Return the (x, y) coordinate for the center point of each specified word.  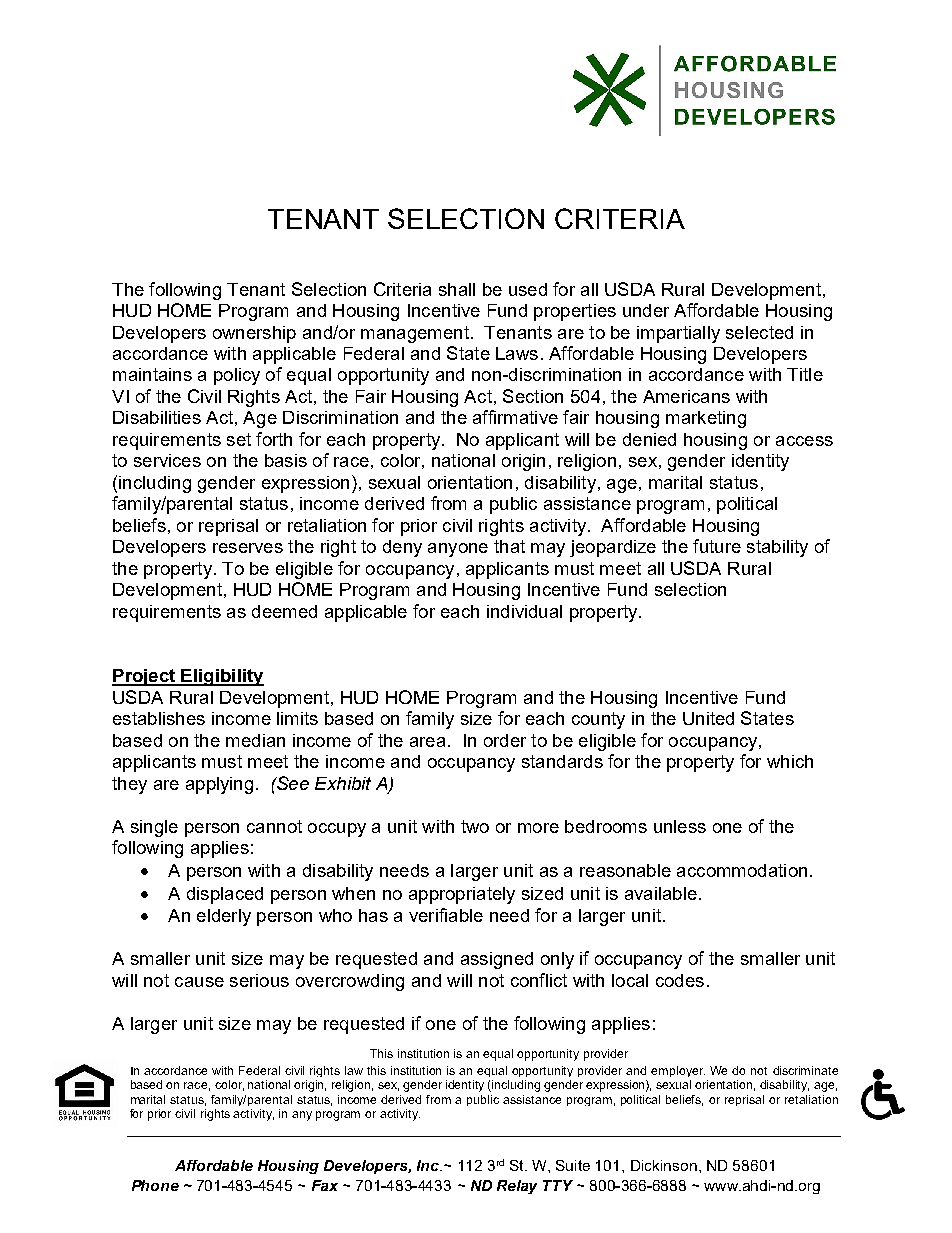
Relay (517, 1187)
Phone (155, 1185)
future (717, 546)
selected (759, 332)
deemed (284, 611)
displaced (225, 895)
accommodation (742, 870)
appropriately (462, 895)
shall (457, 289)
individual (524, 611)
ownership (254, 334)
